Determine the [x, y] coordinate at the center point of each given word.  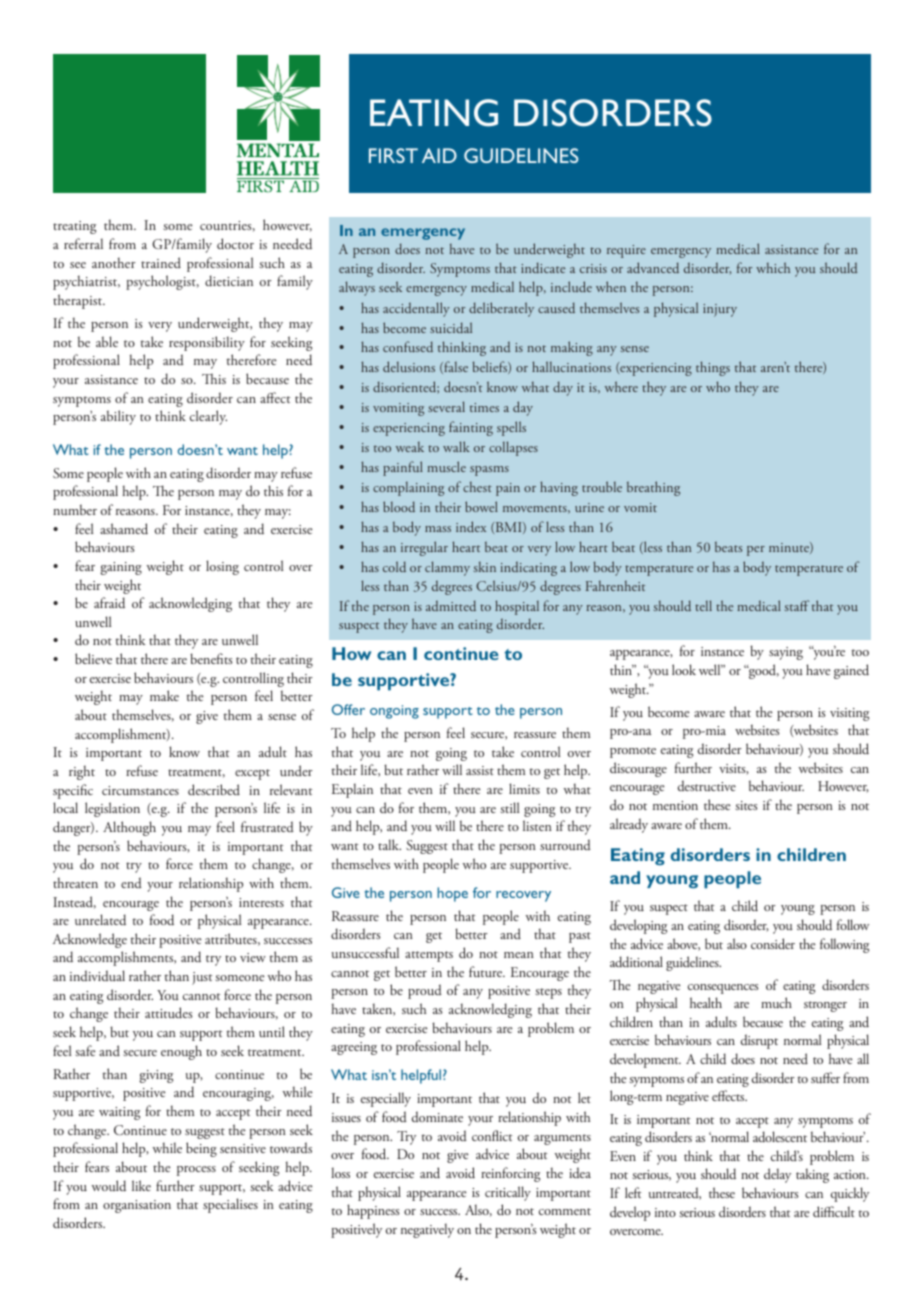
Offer [348, 709]
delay [777, 1175]
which [773, 267]
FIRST [393, 155]
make [164, 695]
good [763, 671]
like [141, 1185]
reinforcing [510, 1174]
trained [161, 262]
